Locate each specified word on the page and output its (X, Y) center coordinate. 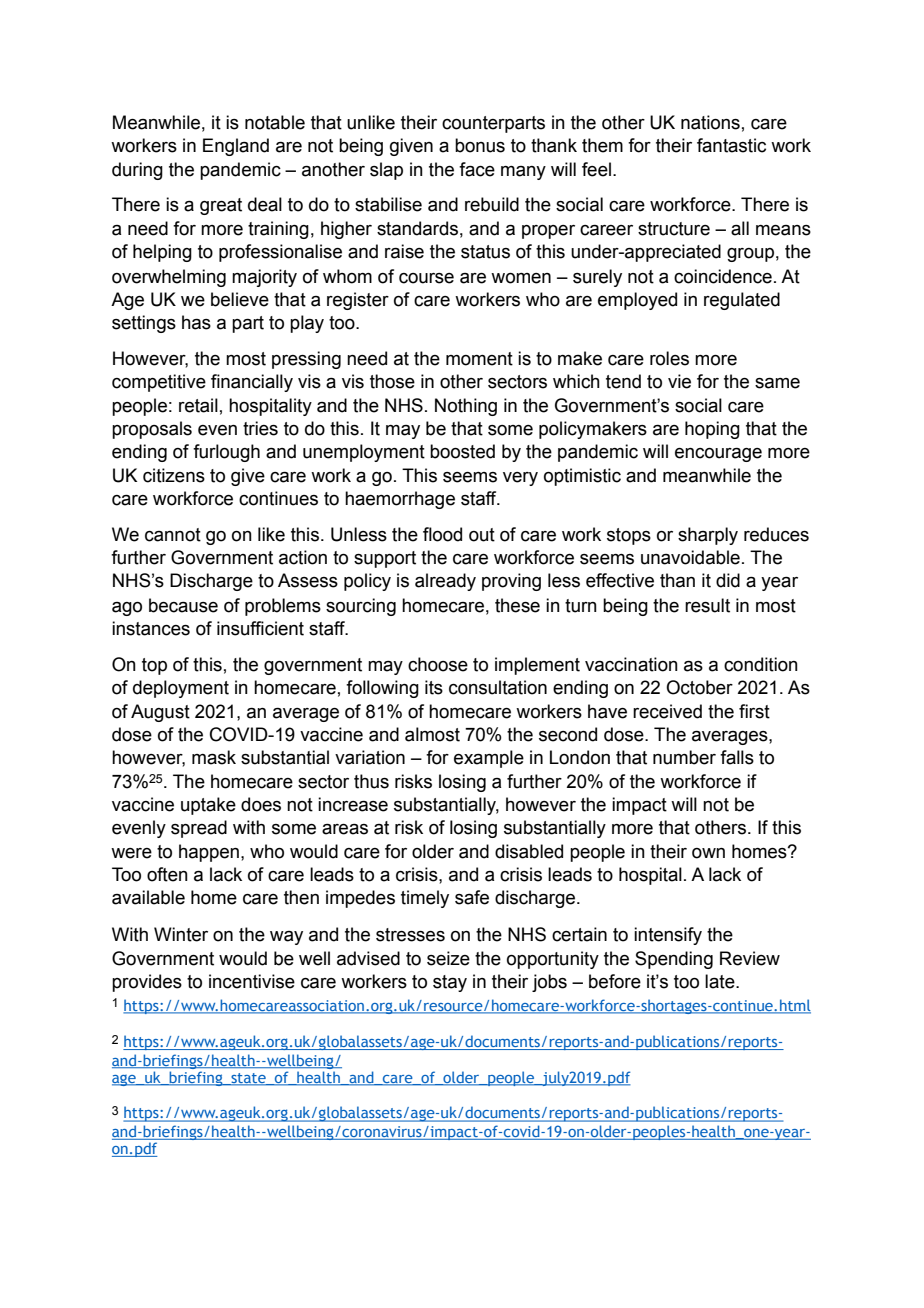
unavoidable (690, 557)
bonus (480, 145)
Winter (181, 934)
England (236, 147)
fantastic (731, 145)
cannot (173, 535)
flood (442, 534)
